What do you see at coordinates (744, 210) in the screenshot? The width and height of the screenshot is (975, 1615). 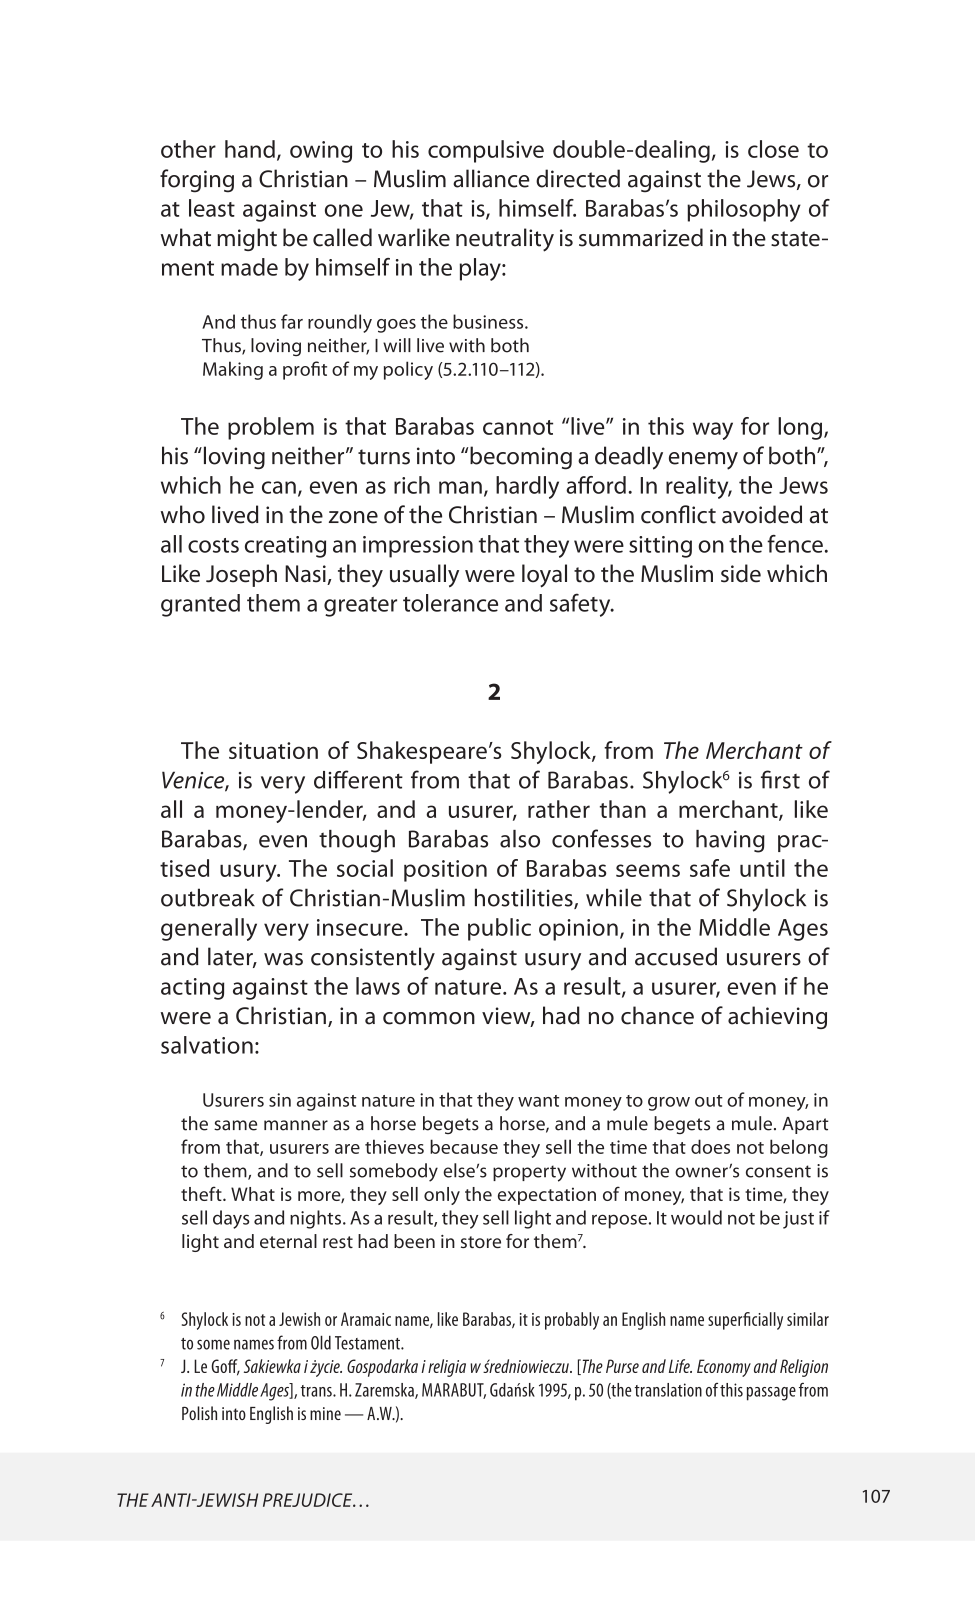 I see `philosophy` at bounding box center [744, 210].
